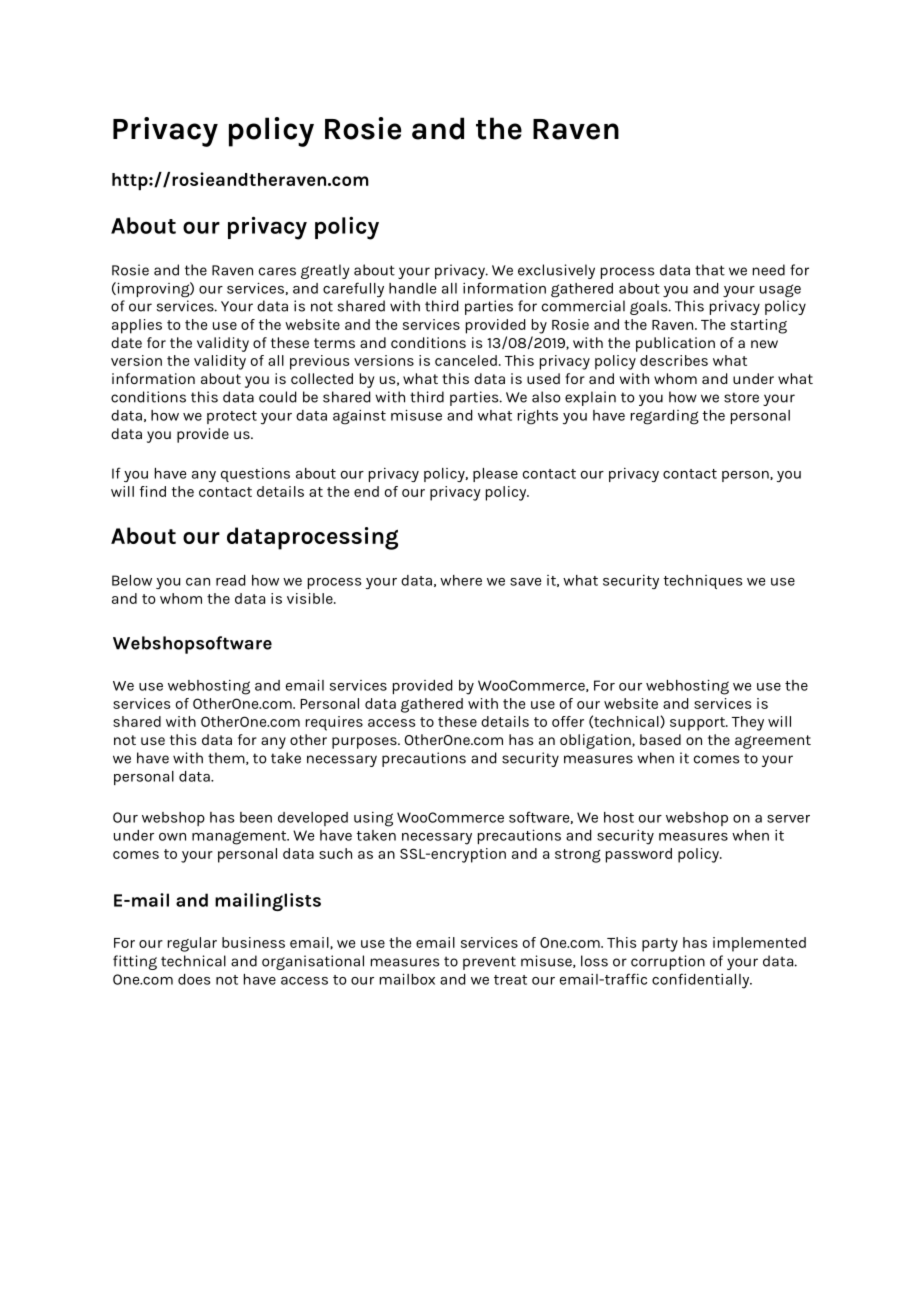 This page has width=924, height=1308. I want to click on regular, so click(192, 944).
